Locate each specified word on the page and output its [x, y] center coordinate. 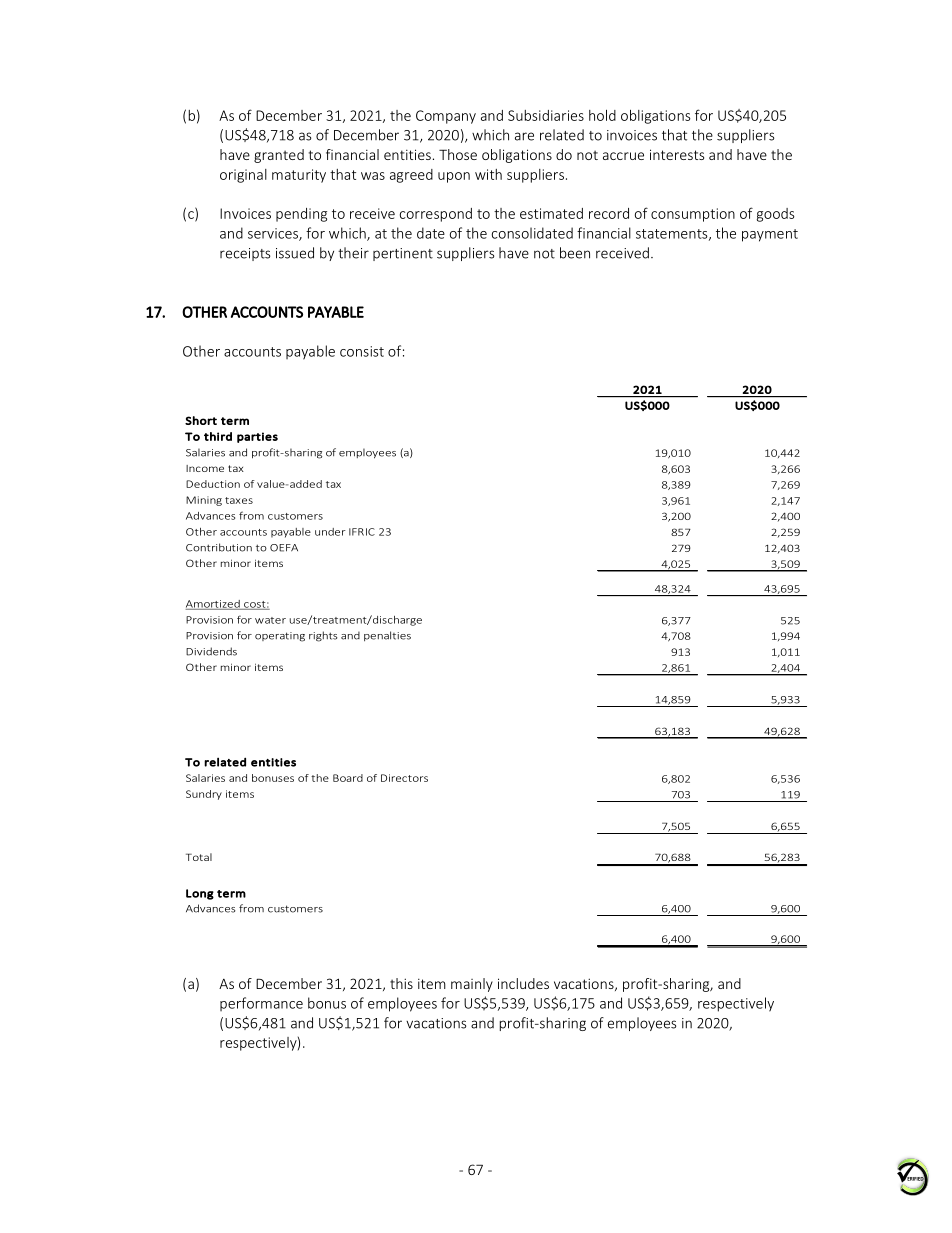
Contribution [219, 547]
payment [770, 235]
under [330, 532]
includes [523, 983]
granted [279, 156]
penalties [387, 636]
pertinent [403, 254]
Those [458, 154]
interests [677, 154]
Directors [404, 778]
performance [261, 1004]
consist [362, 351]
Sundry [204, 795]
